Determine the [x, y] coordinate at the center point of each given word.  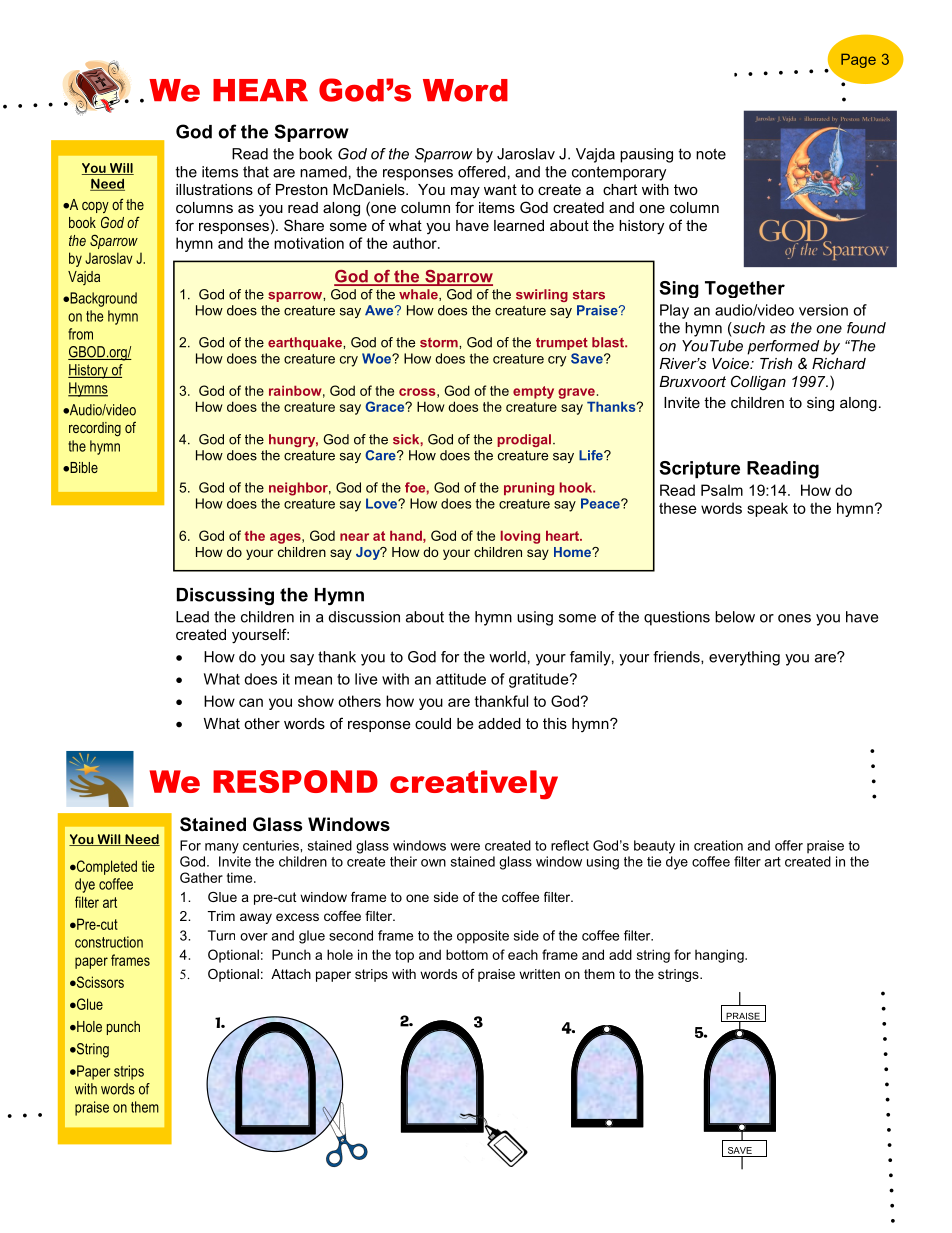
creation [718, 845]
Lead [192, 617]
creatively [474, 785]
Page [858, 60]
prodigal [525, 440]
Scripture [699, 469]
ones [794, 618]
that [256, 172]
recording [95, 429]
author [416, 243]
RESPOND [295, 781]
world [507, 657]
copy [95, 207]
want [500, 189]
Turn [221, 935]
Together [745, 289]
